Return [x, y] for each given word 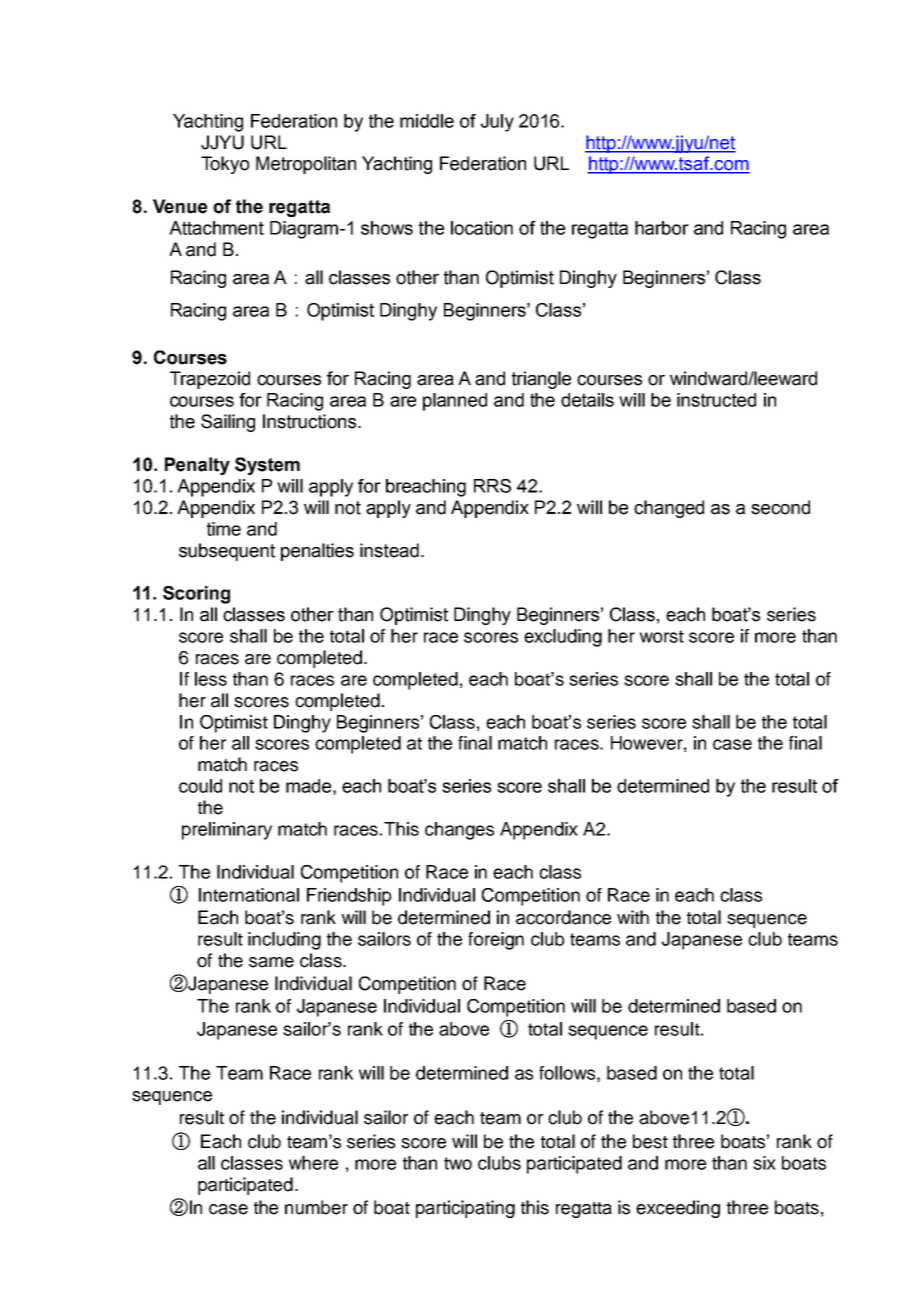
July [497, 123]
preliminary [227, 831]
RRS [492, 486]
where [313, 1163]
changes [459, 831]
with [633, 917]
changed [669, 509]
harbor [662, 228]
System [267, 466]
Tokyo [225, 165]
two [458, 1163]
